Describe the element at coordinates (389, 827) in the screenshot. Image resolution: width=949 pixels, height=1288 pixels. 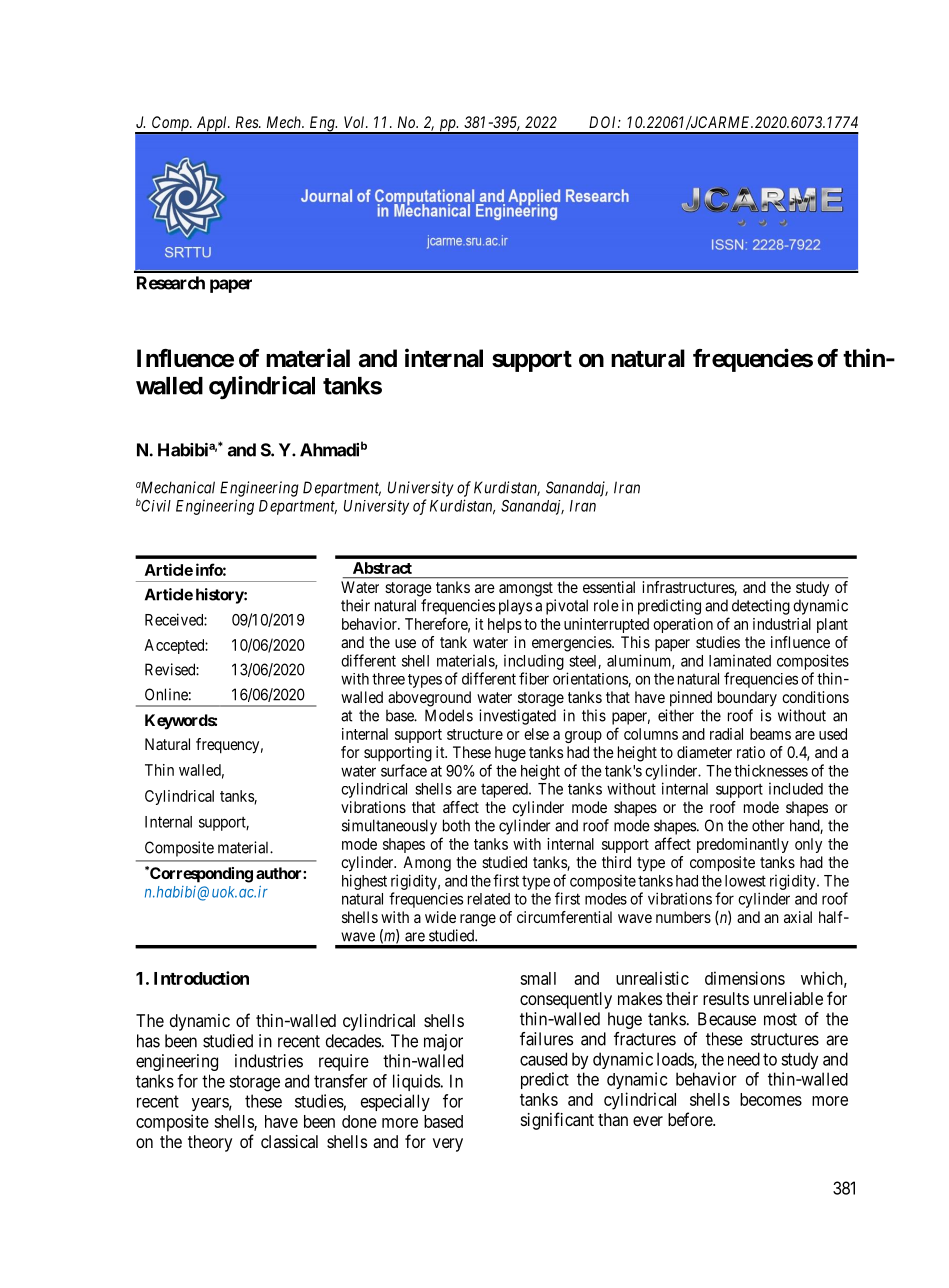
I see `simultaneously` at that location.
